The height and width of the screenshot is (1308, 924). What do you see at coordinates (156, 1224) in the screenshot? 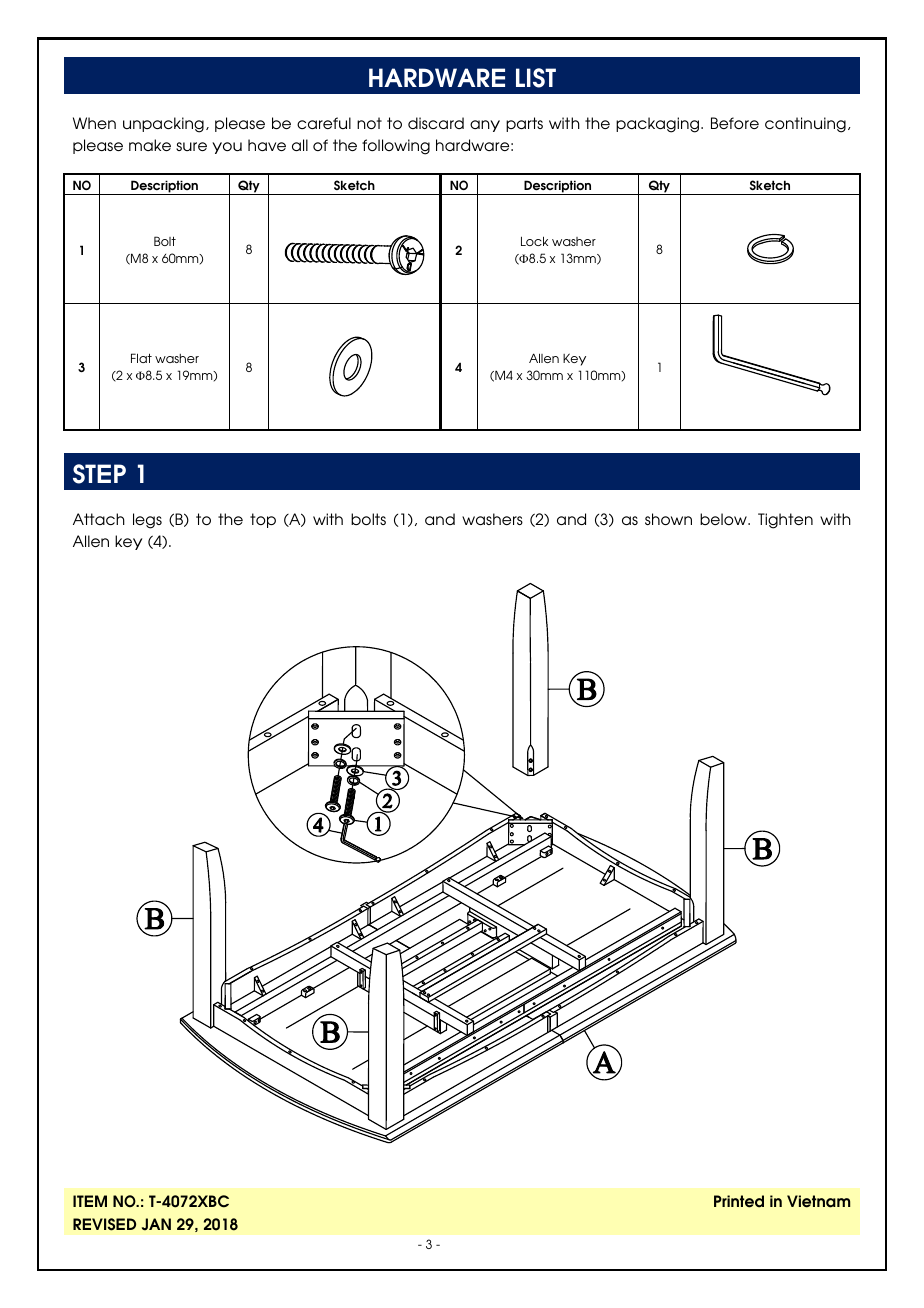
I see `JAN` at bounding box center [156, 1224].
